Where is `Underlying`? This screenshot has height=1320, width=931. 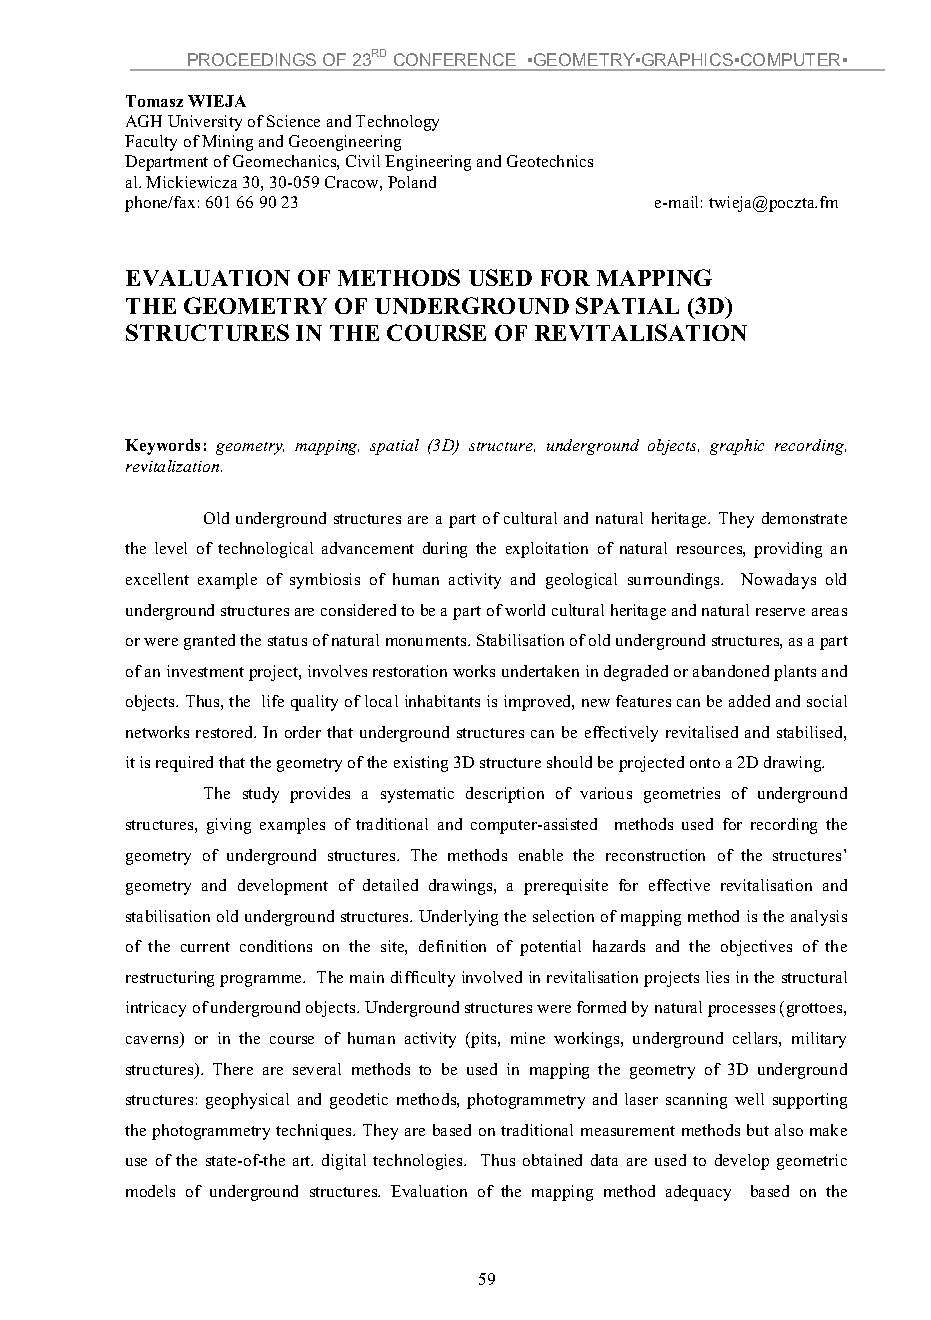
Underlying is located at coordinates (458, 918).
